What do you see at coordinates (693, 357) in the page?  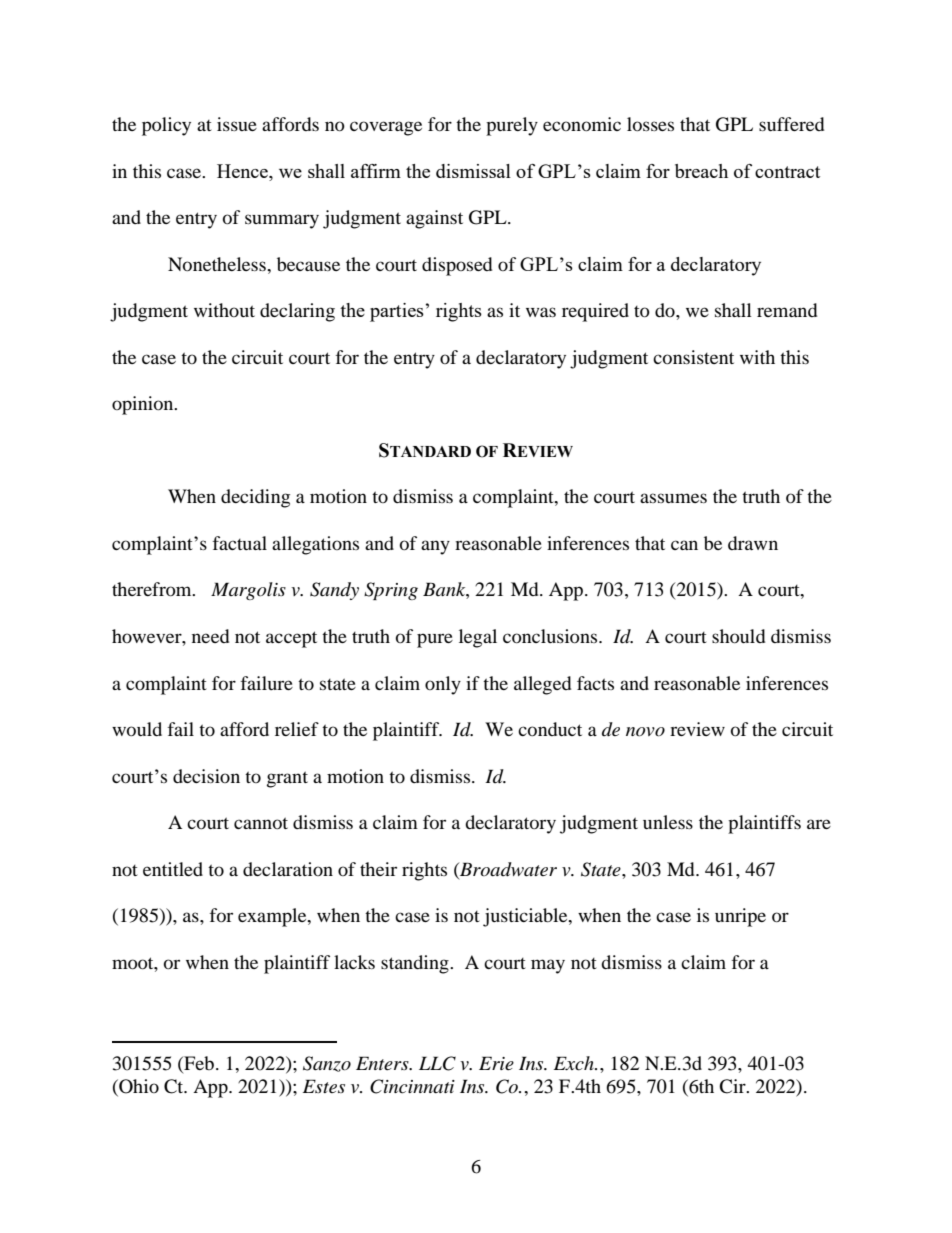 I see `consistent` at bounding box center [693, 357].
